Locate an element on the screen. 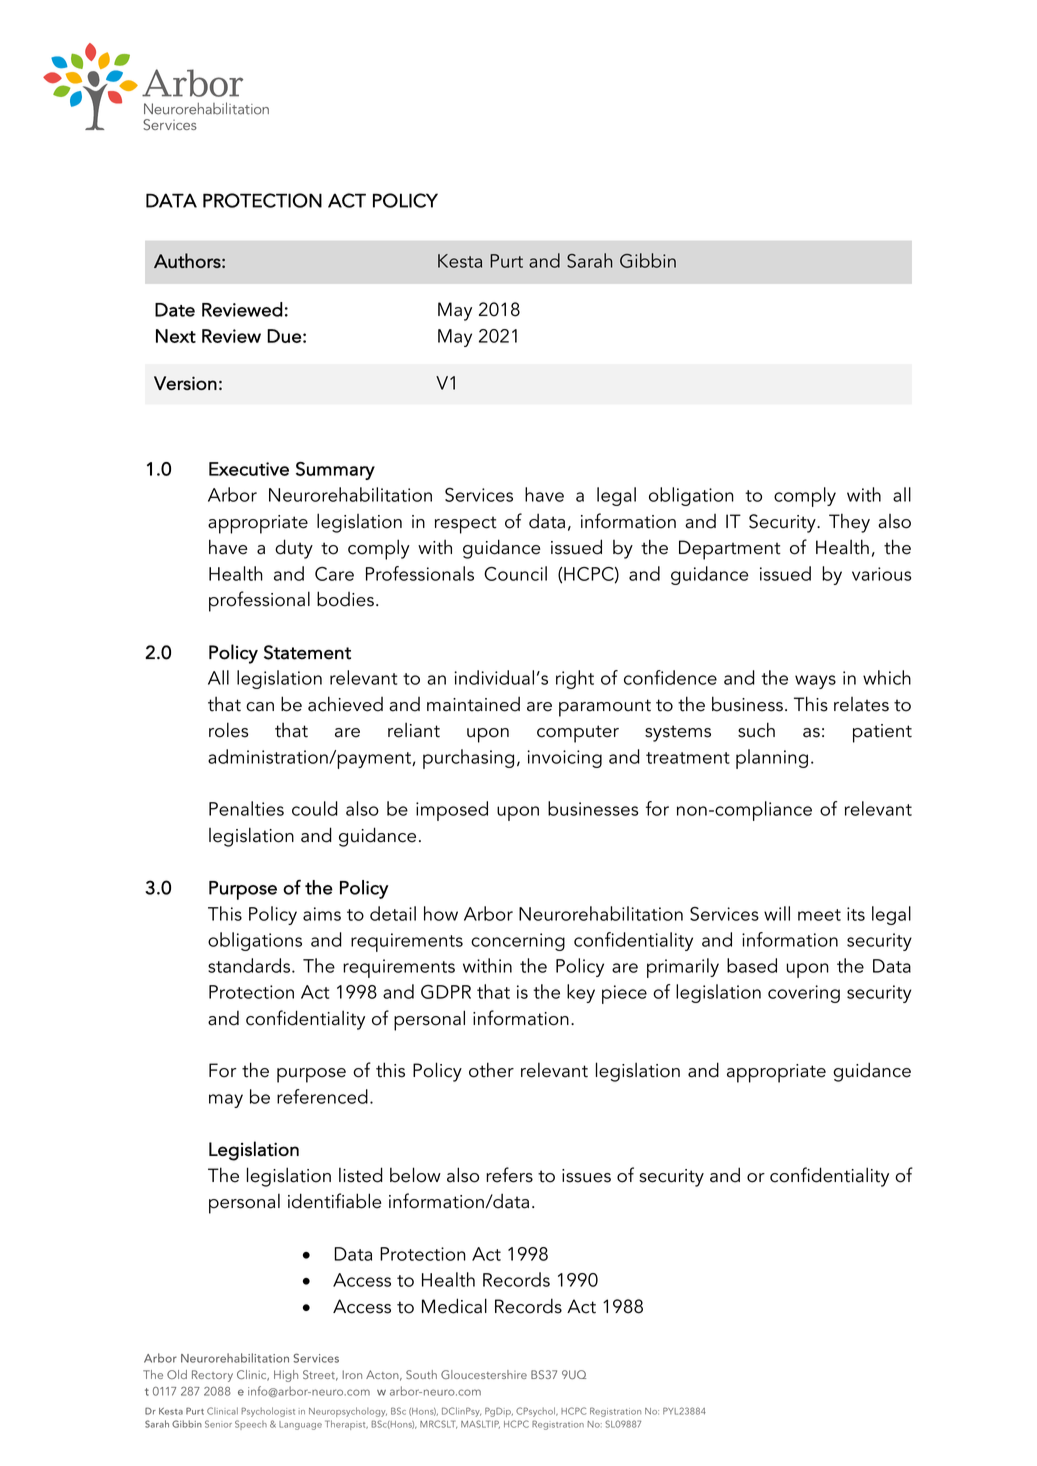  concerning is located at coordinates (518, 942).
